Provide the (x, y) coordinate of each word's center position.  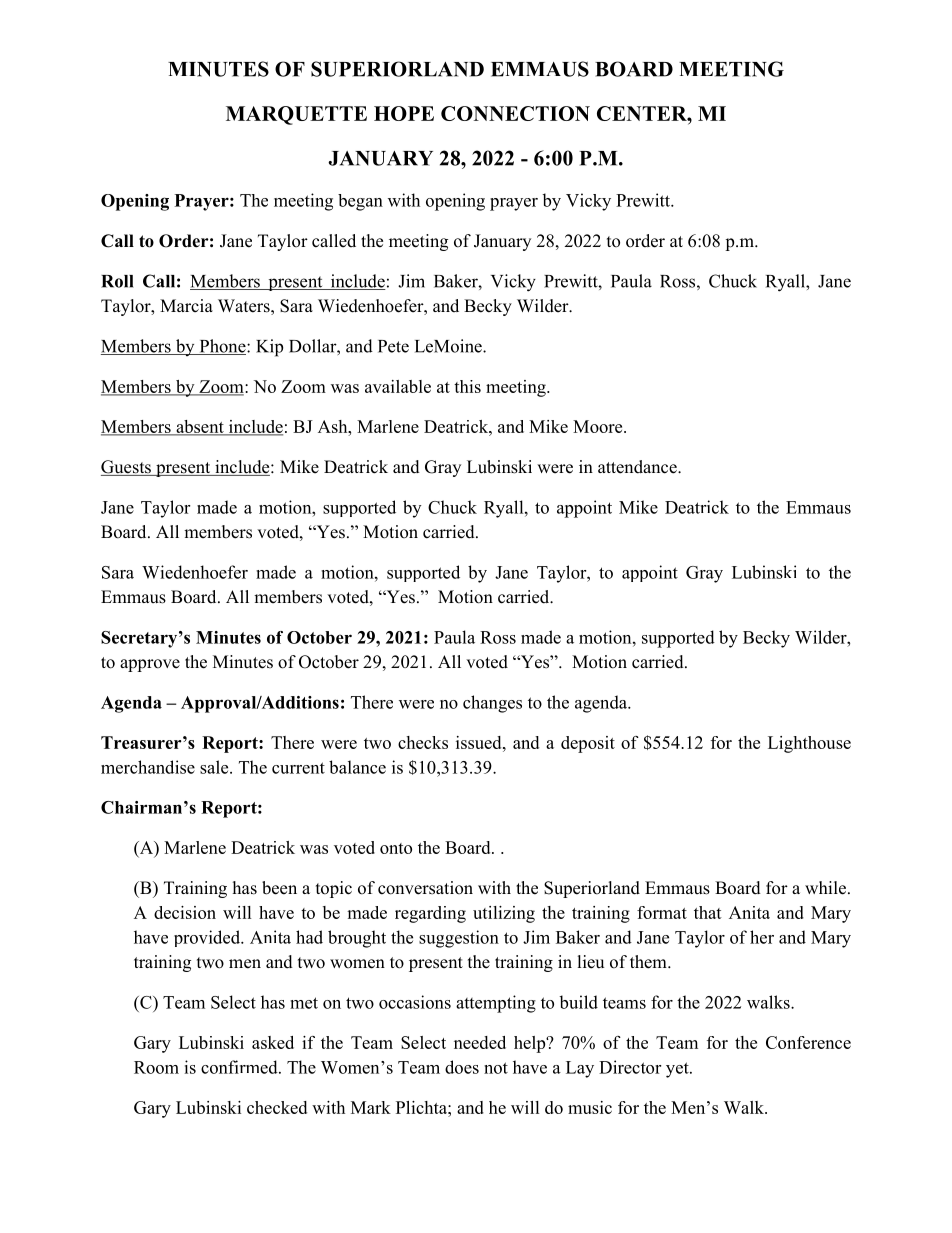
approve (150, 665)
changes (492, 704)
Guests (127, 468)
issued (480, 742)
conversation (425, 888)
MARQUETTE (296, 115)
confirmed (240, 1067)
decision (185, 912)
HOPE (404, 113)
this (467, 386)
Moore (599, 426)
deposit (588, 744)
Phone (222, 347)
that (708, 912)
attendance (638, 467)
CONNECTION (515, 113)
